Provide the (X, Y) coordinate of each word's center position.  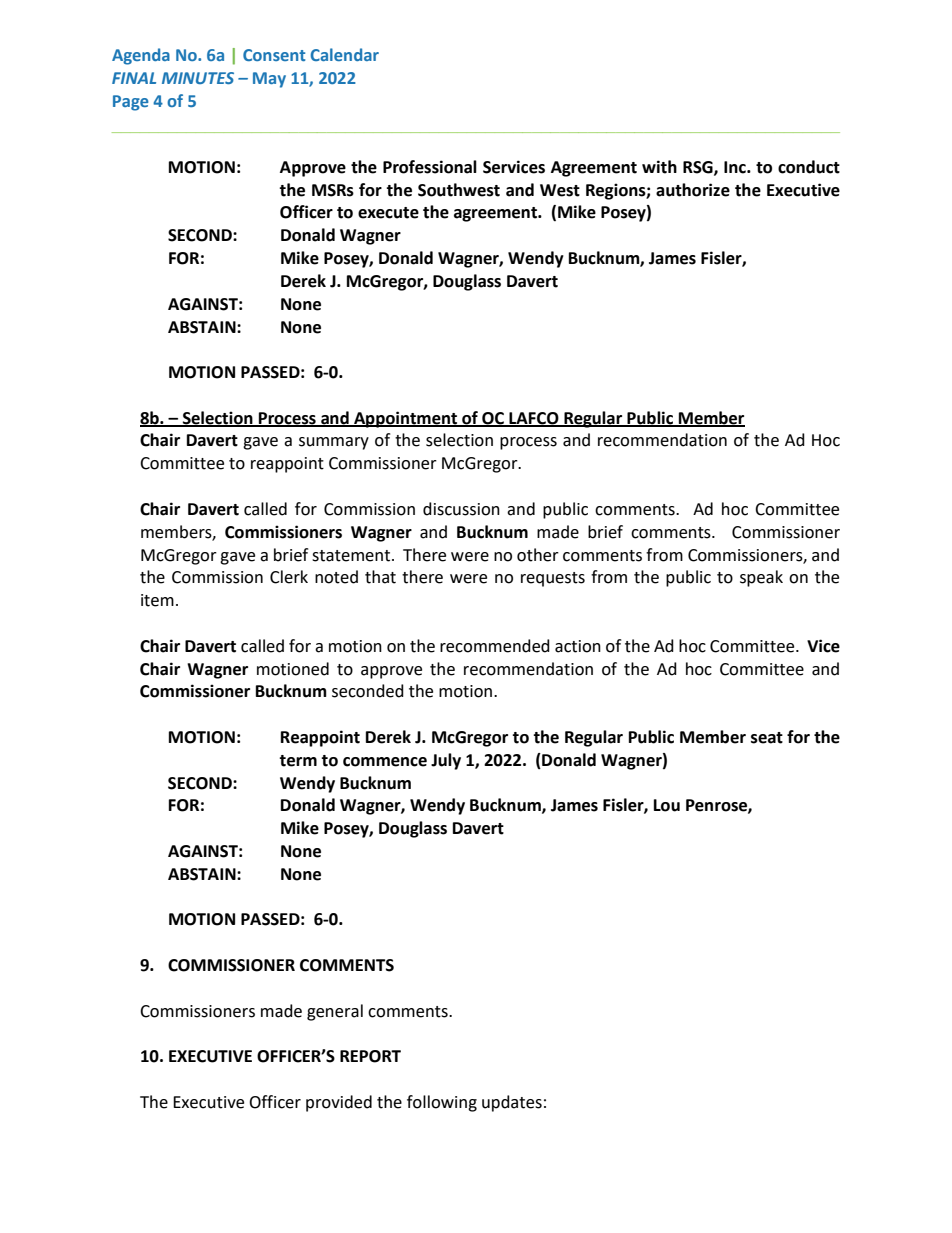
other (538, 555)
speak (761, 578)
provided (339, 1103)
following (442, 1103)
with (659, 167)
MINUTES (198, 78)
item (157, 600)
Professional (430, 167)
